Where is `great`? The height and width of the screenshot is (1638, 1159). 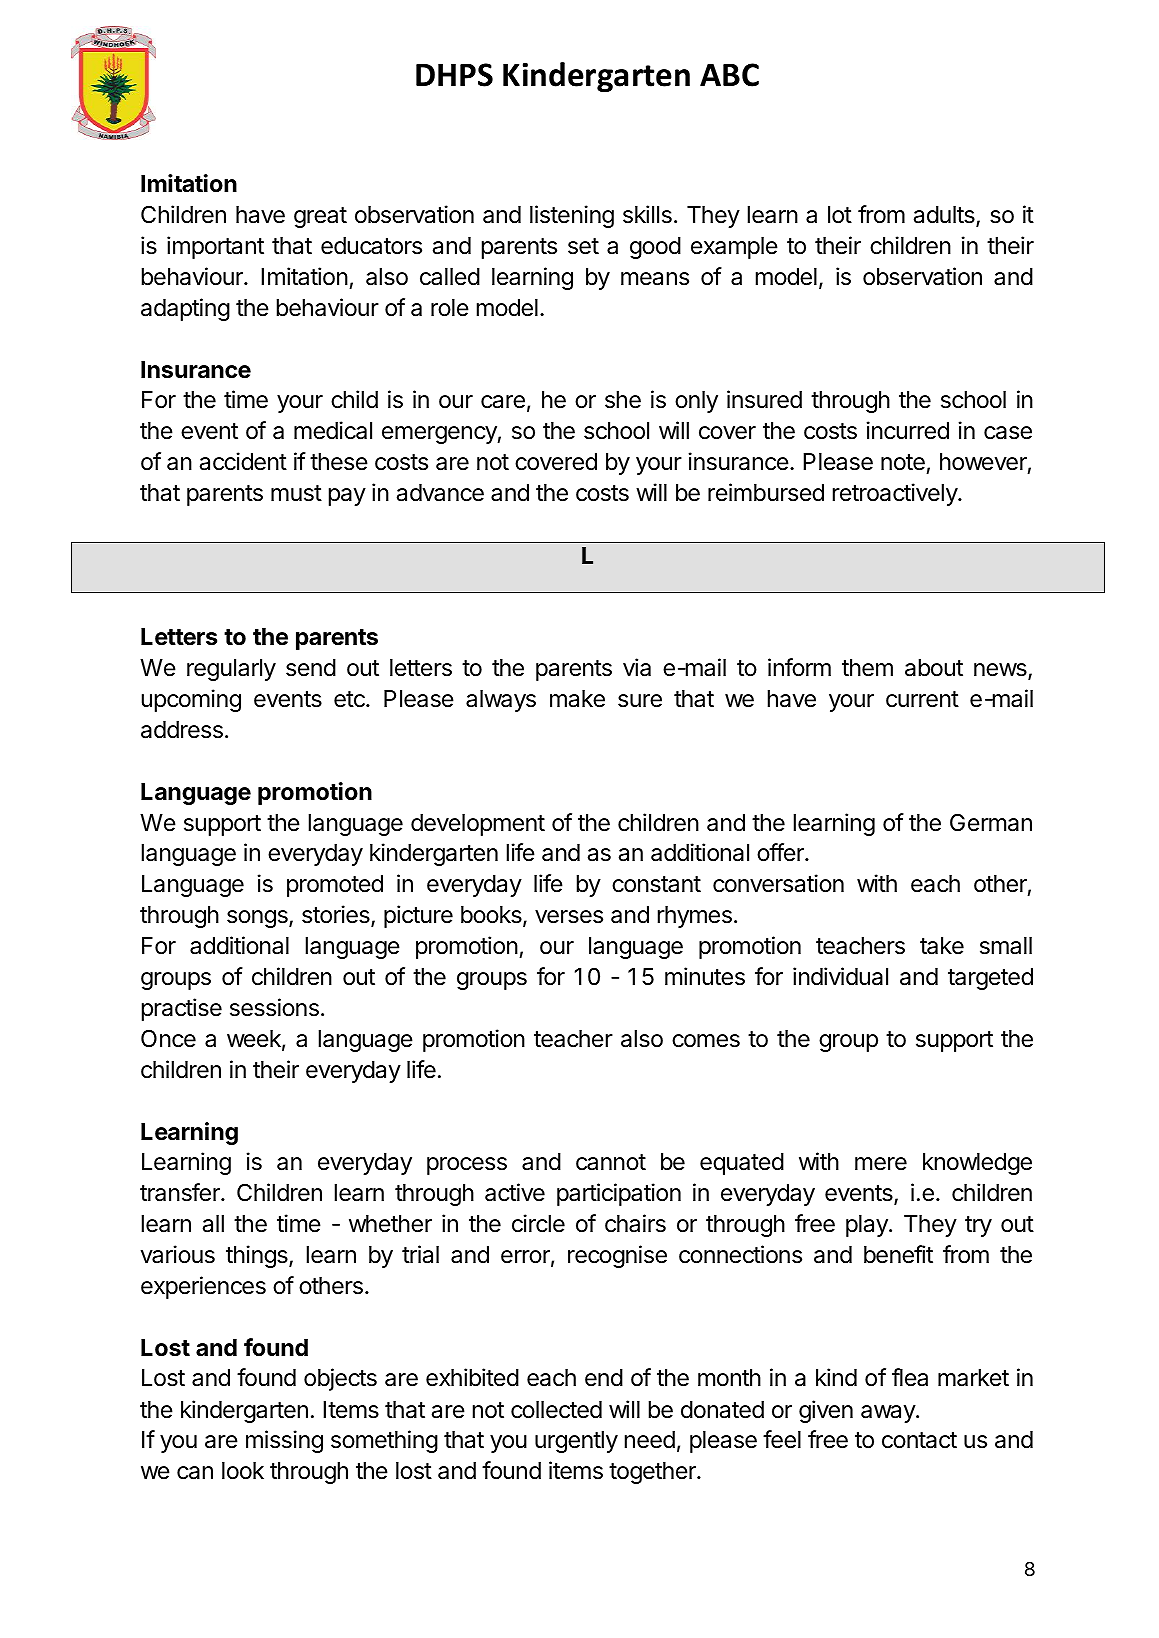 great is located at coordinates (320, 217).
